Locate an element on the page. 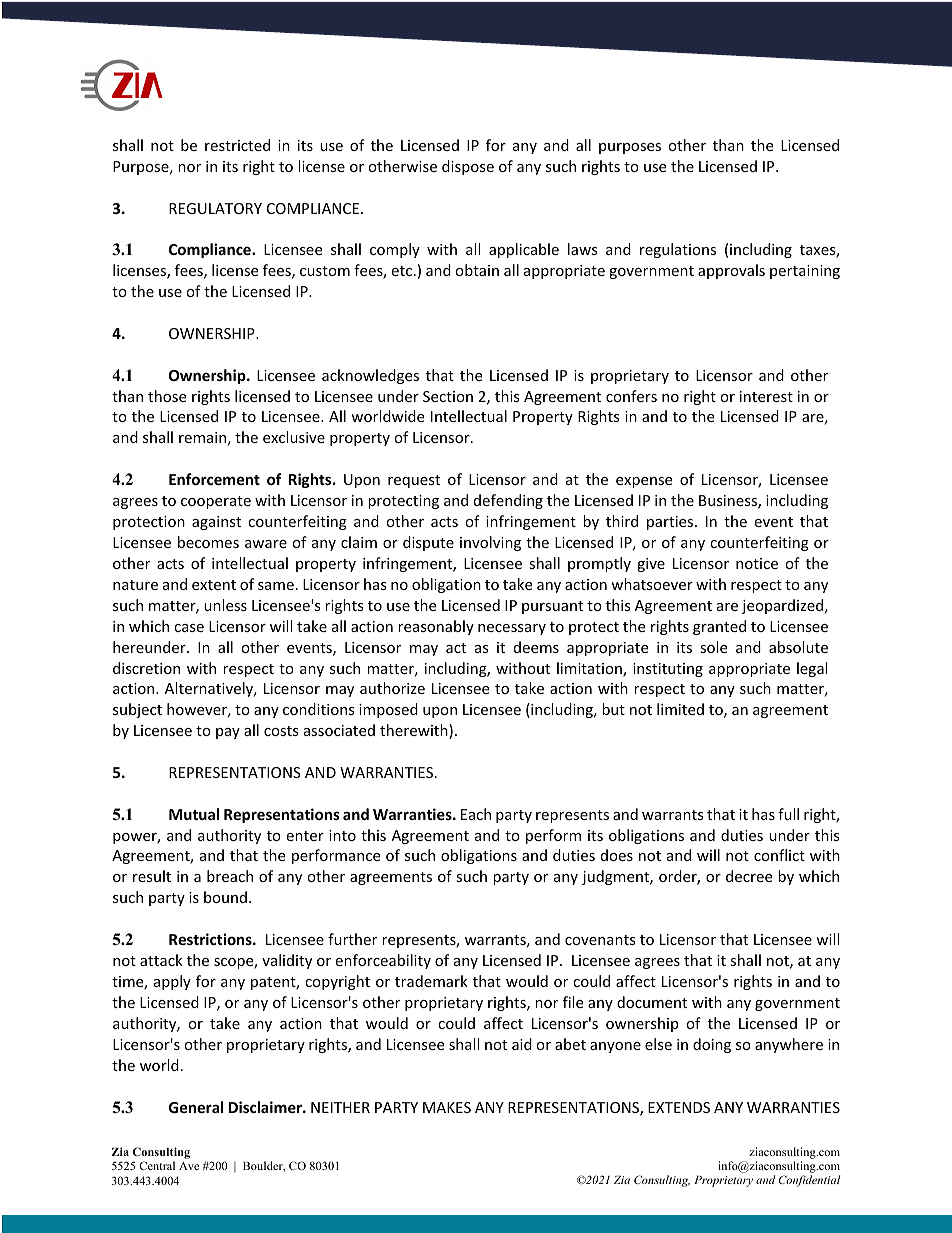 The image size is (952, 1233). REGULATORY is located at coordinates (215, 208).
